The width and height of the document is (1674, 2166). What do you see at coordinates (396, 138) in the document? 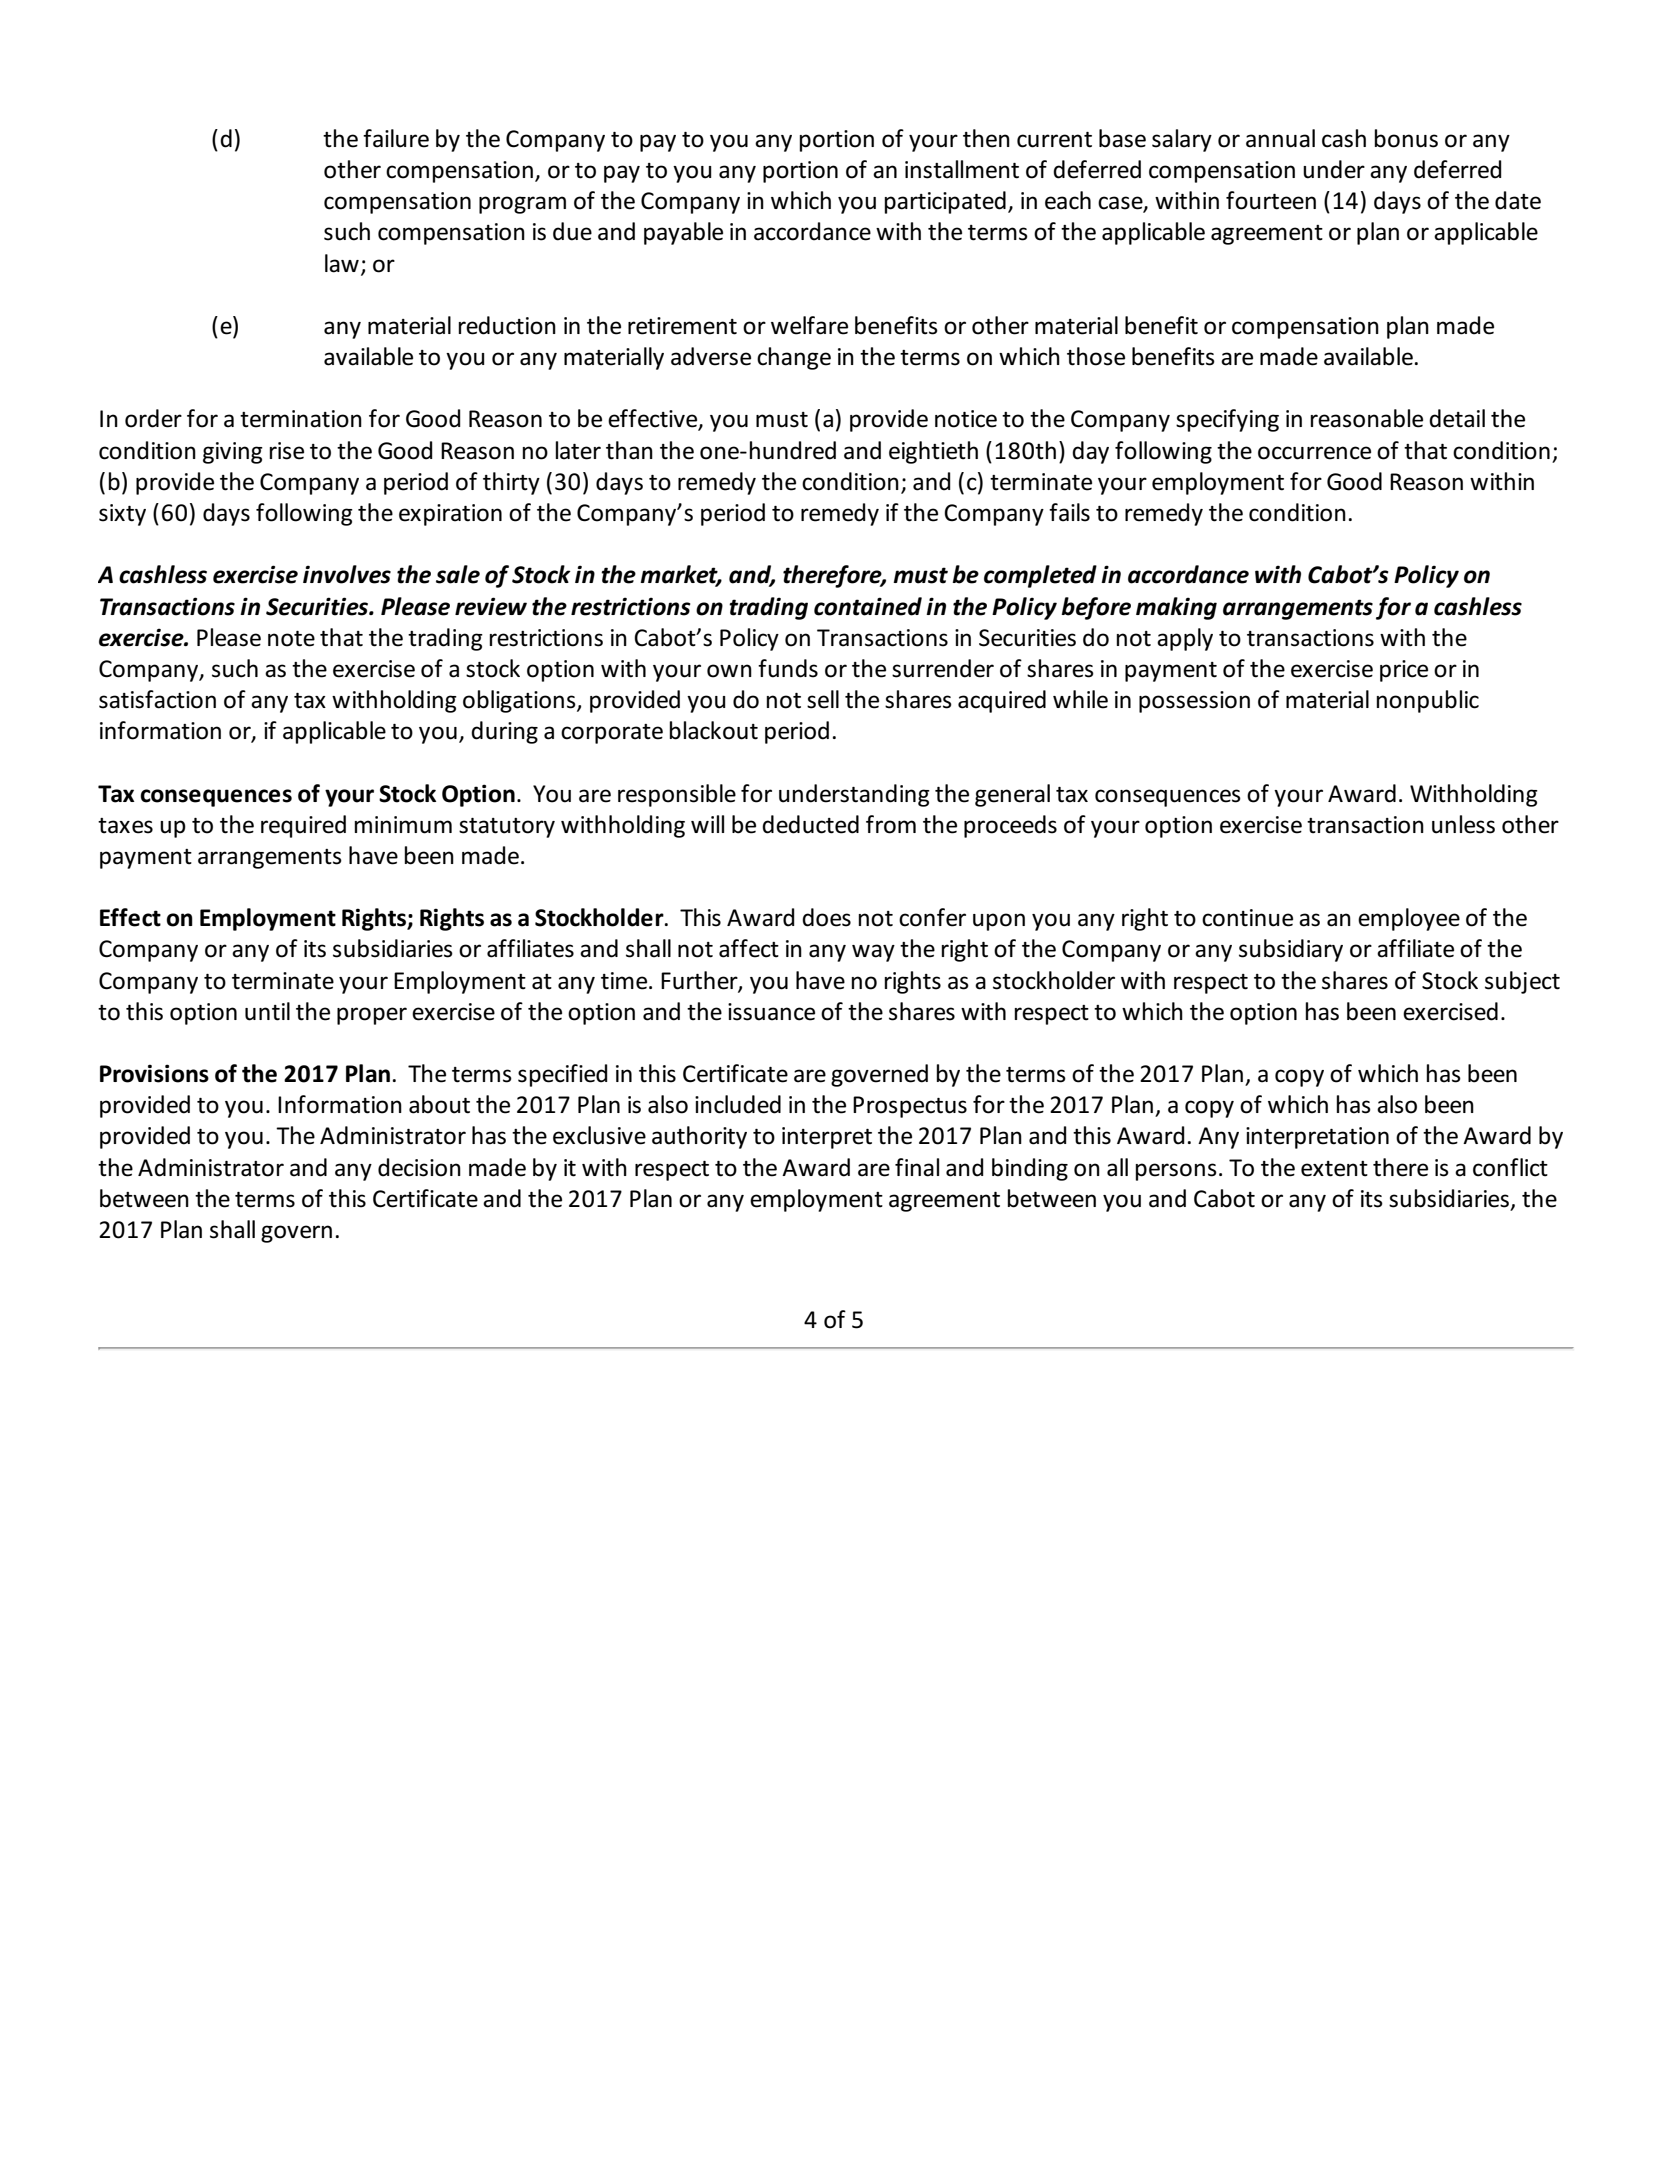
I see `failure` at bounding box center [396, 138].
